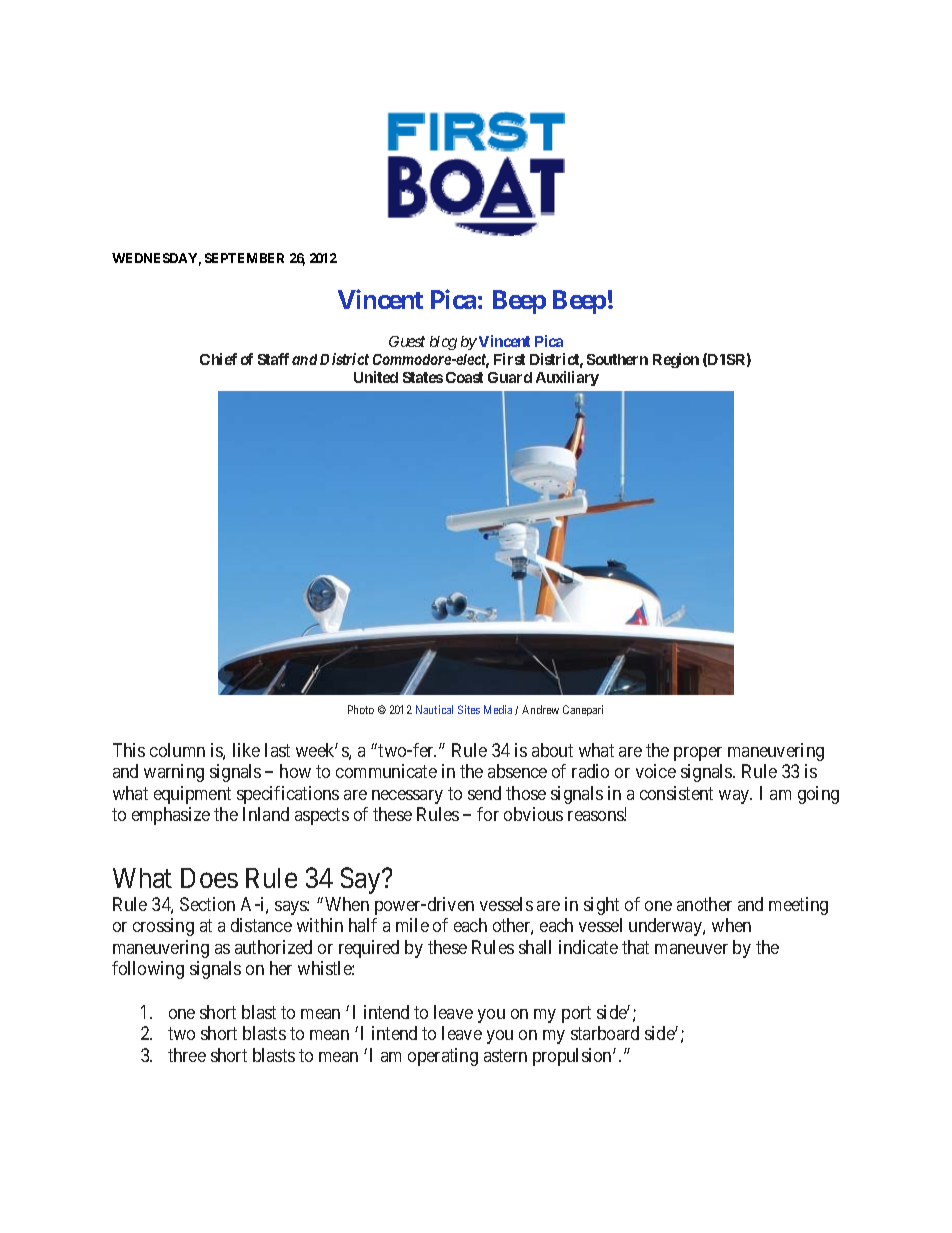 The width and height of the page is (952, 1233). What do you see at coordinates (177, 750) in the page?
I see `column` at bounding box center [177, 750].
